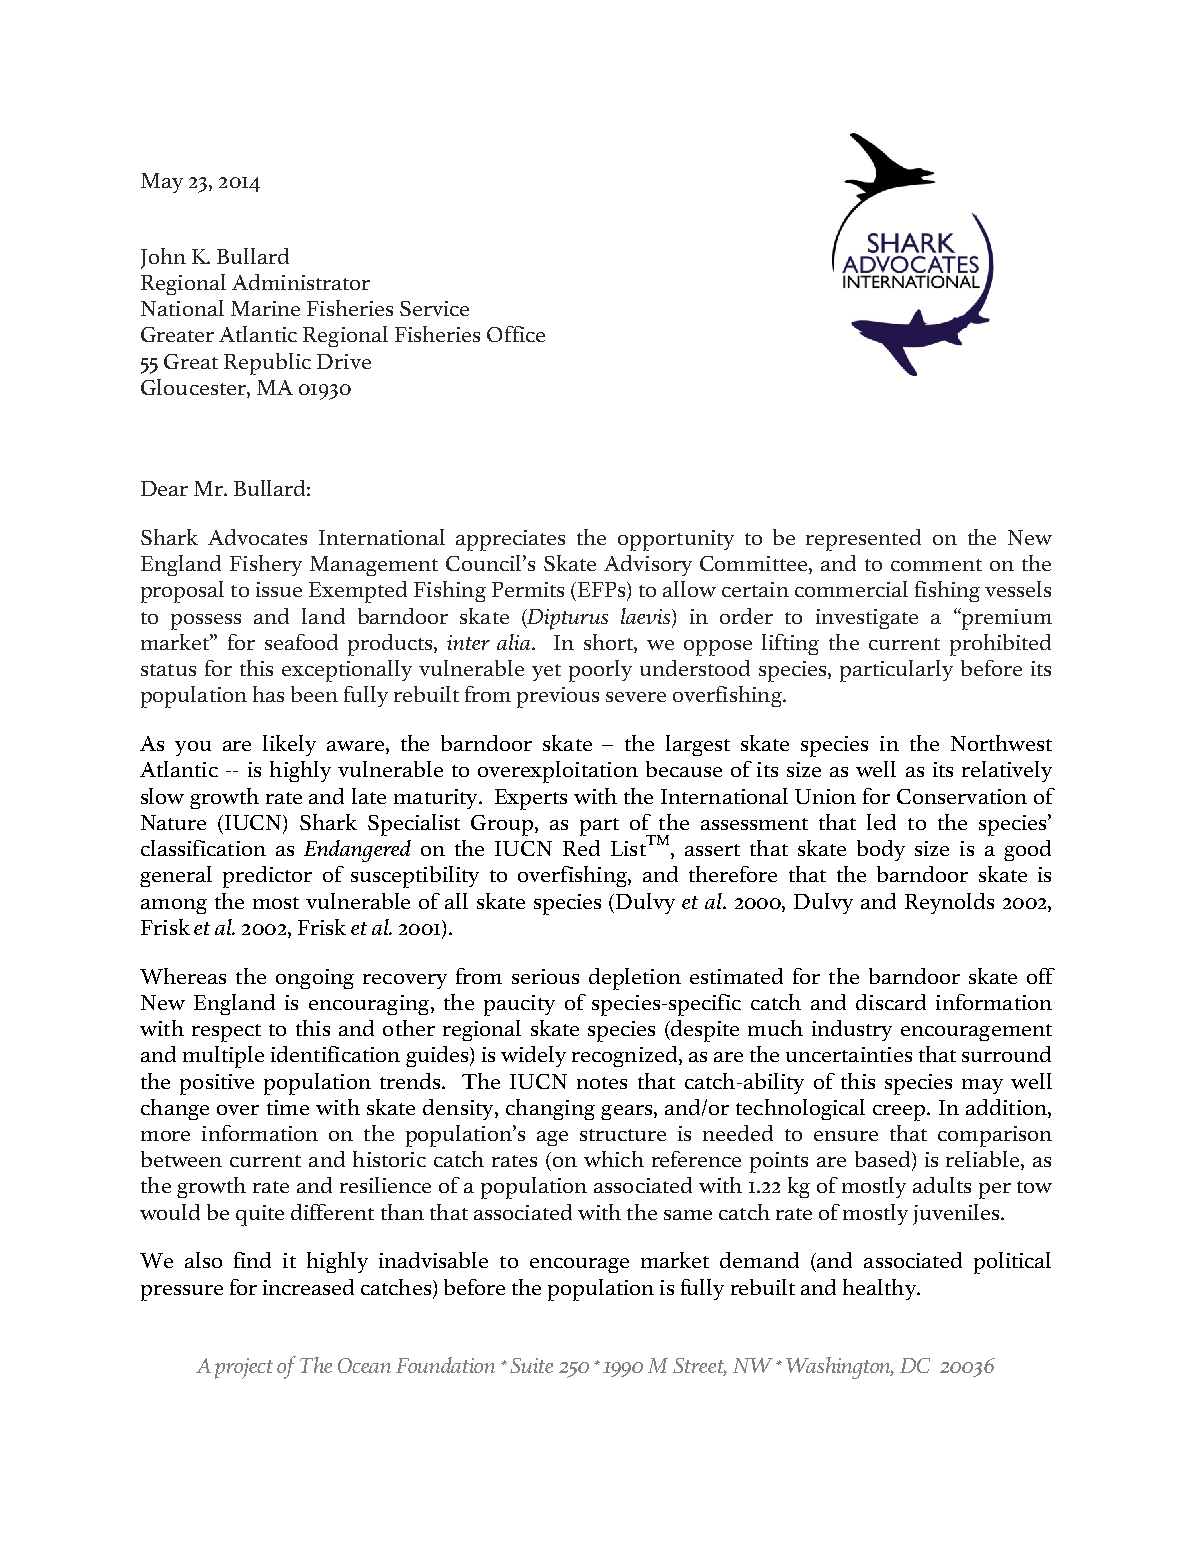 The width and height of the screenshot is (1193, 1544). I want to click on investigate, so click(867, 619).
